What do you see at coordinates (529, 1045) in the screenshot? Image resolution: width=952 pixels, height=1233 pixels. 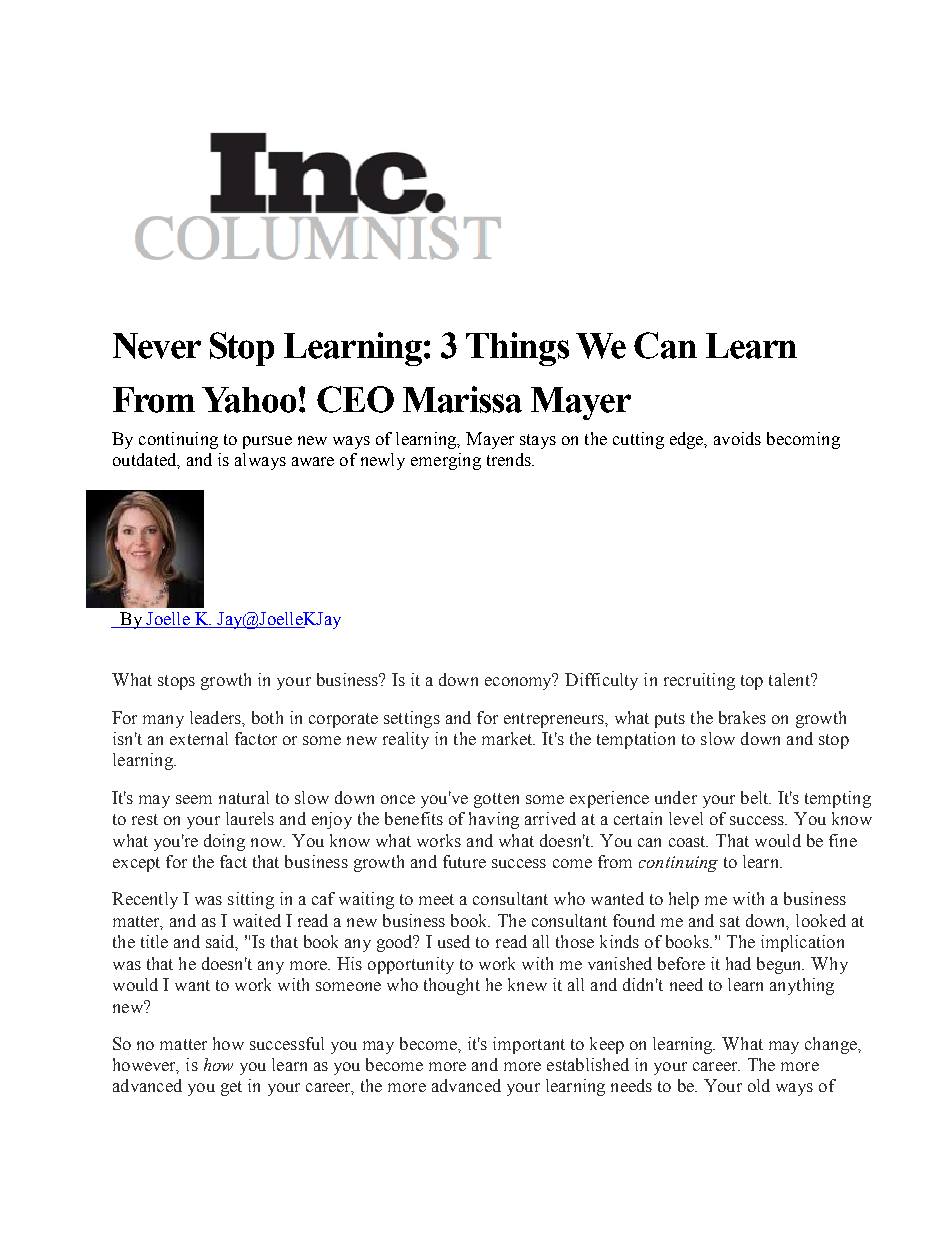 I see `important` at bounding box center [529, 1045].
